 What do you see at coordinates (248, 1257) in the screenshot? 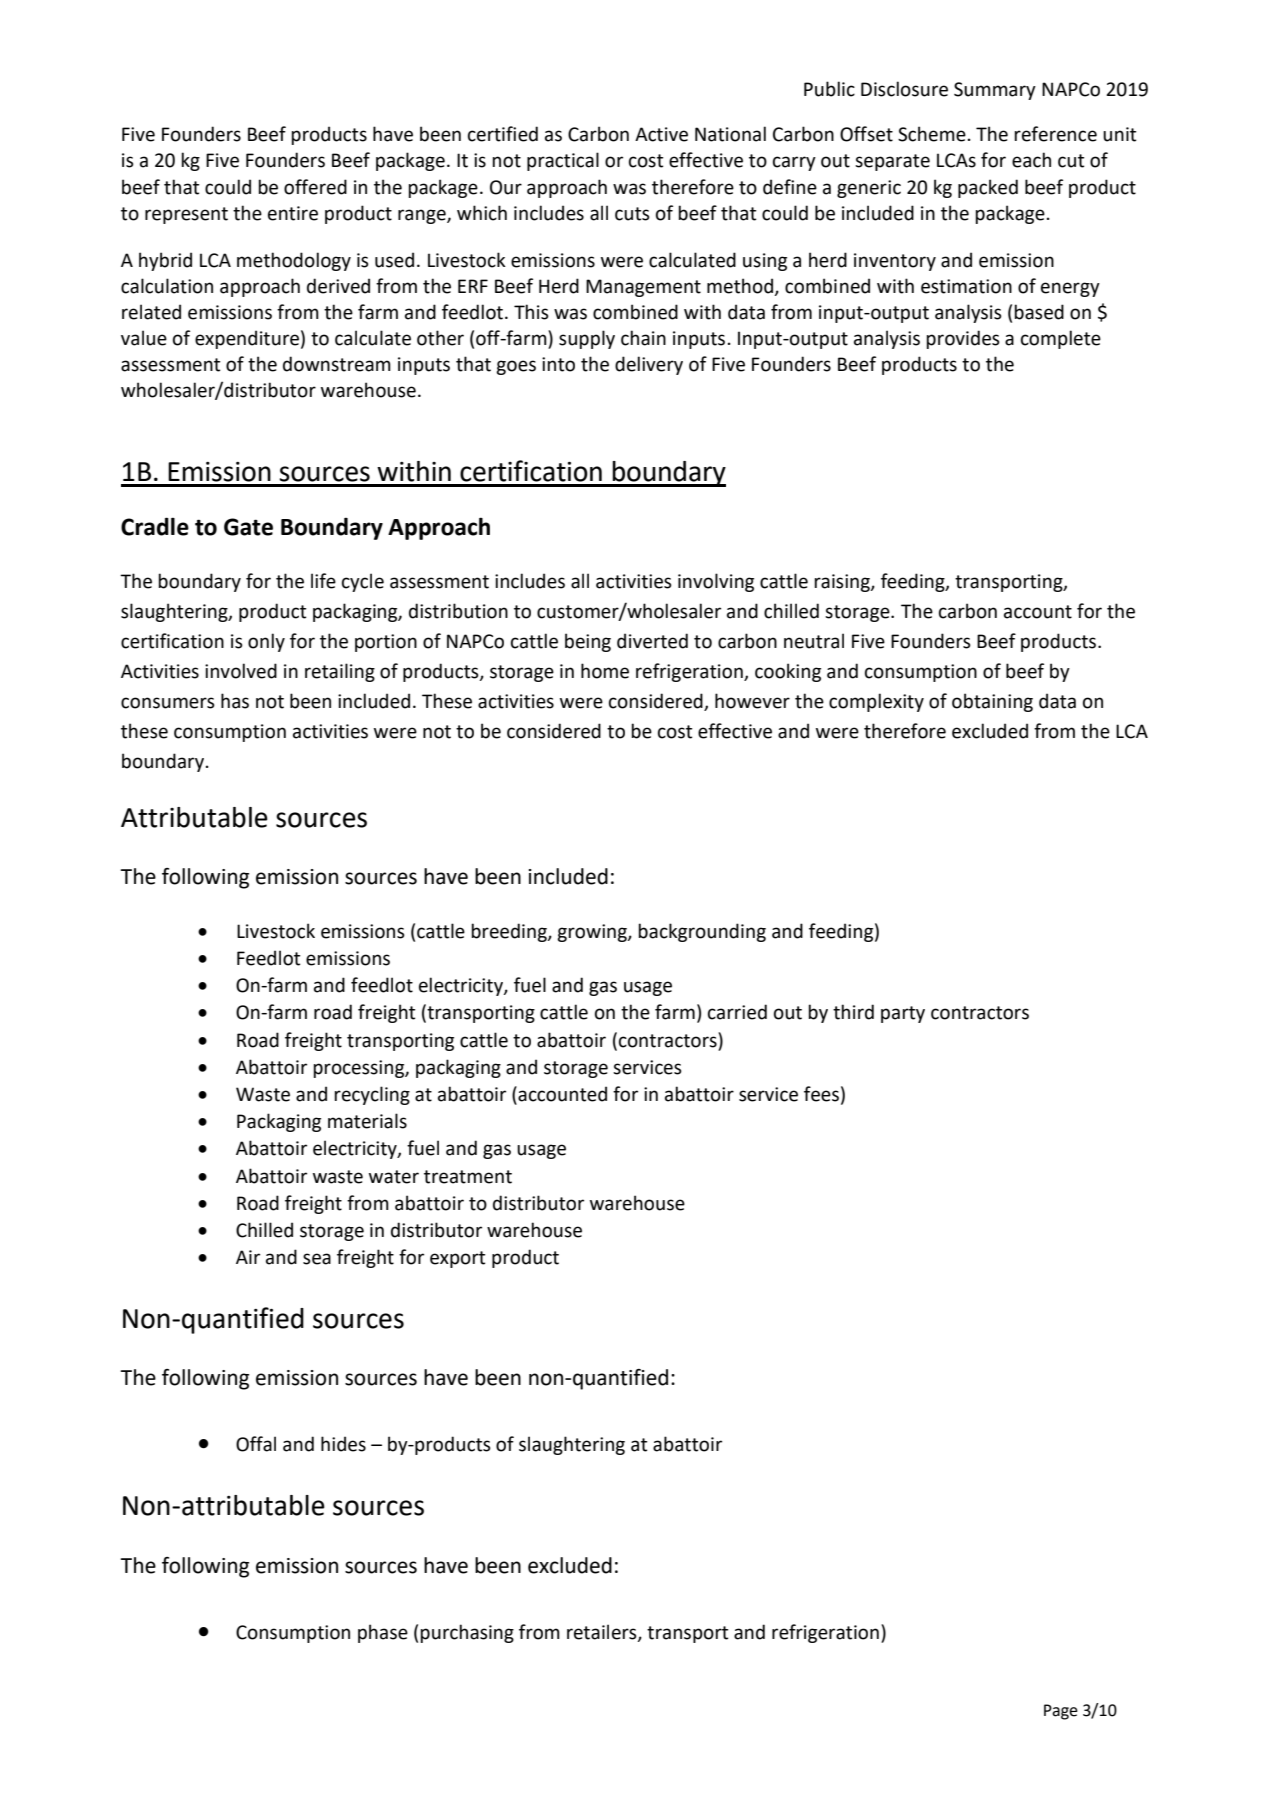
I see `Air` at bounding box center [248, 1257].
